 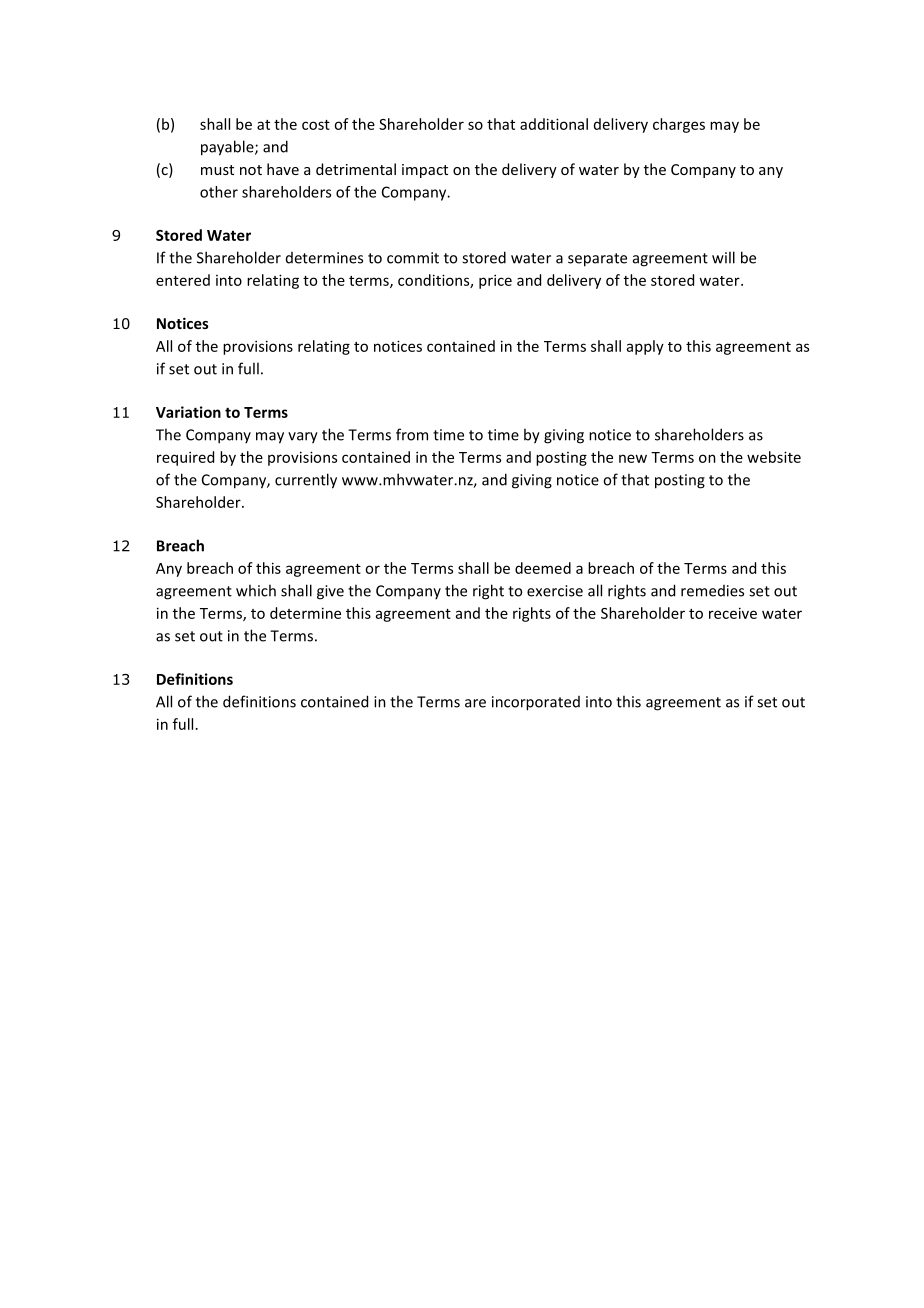 I want to click on payable, so click(x=228, y=148).
